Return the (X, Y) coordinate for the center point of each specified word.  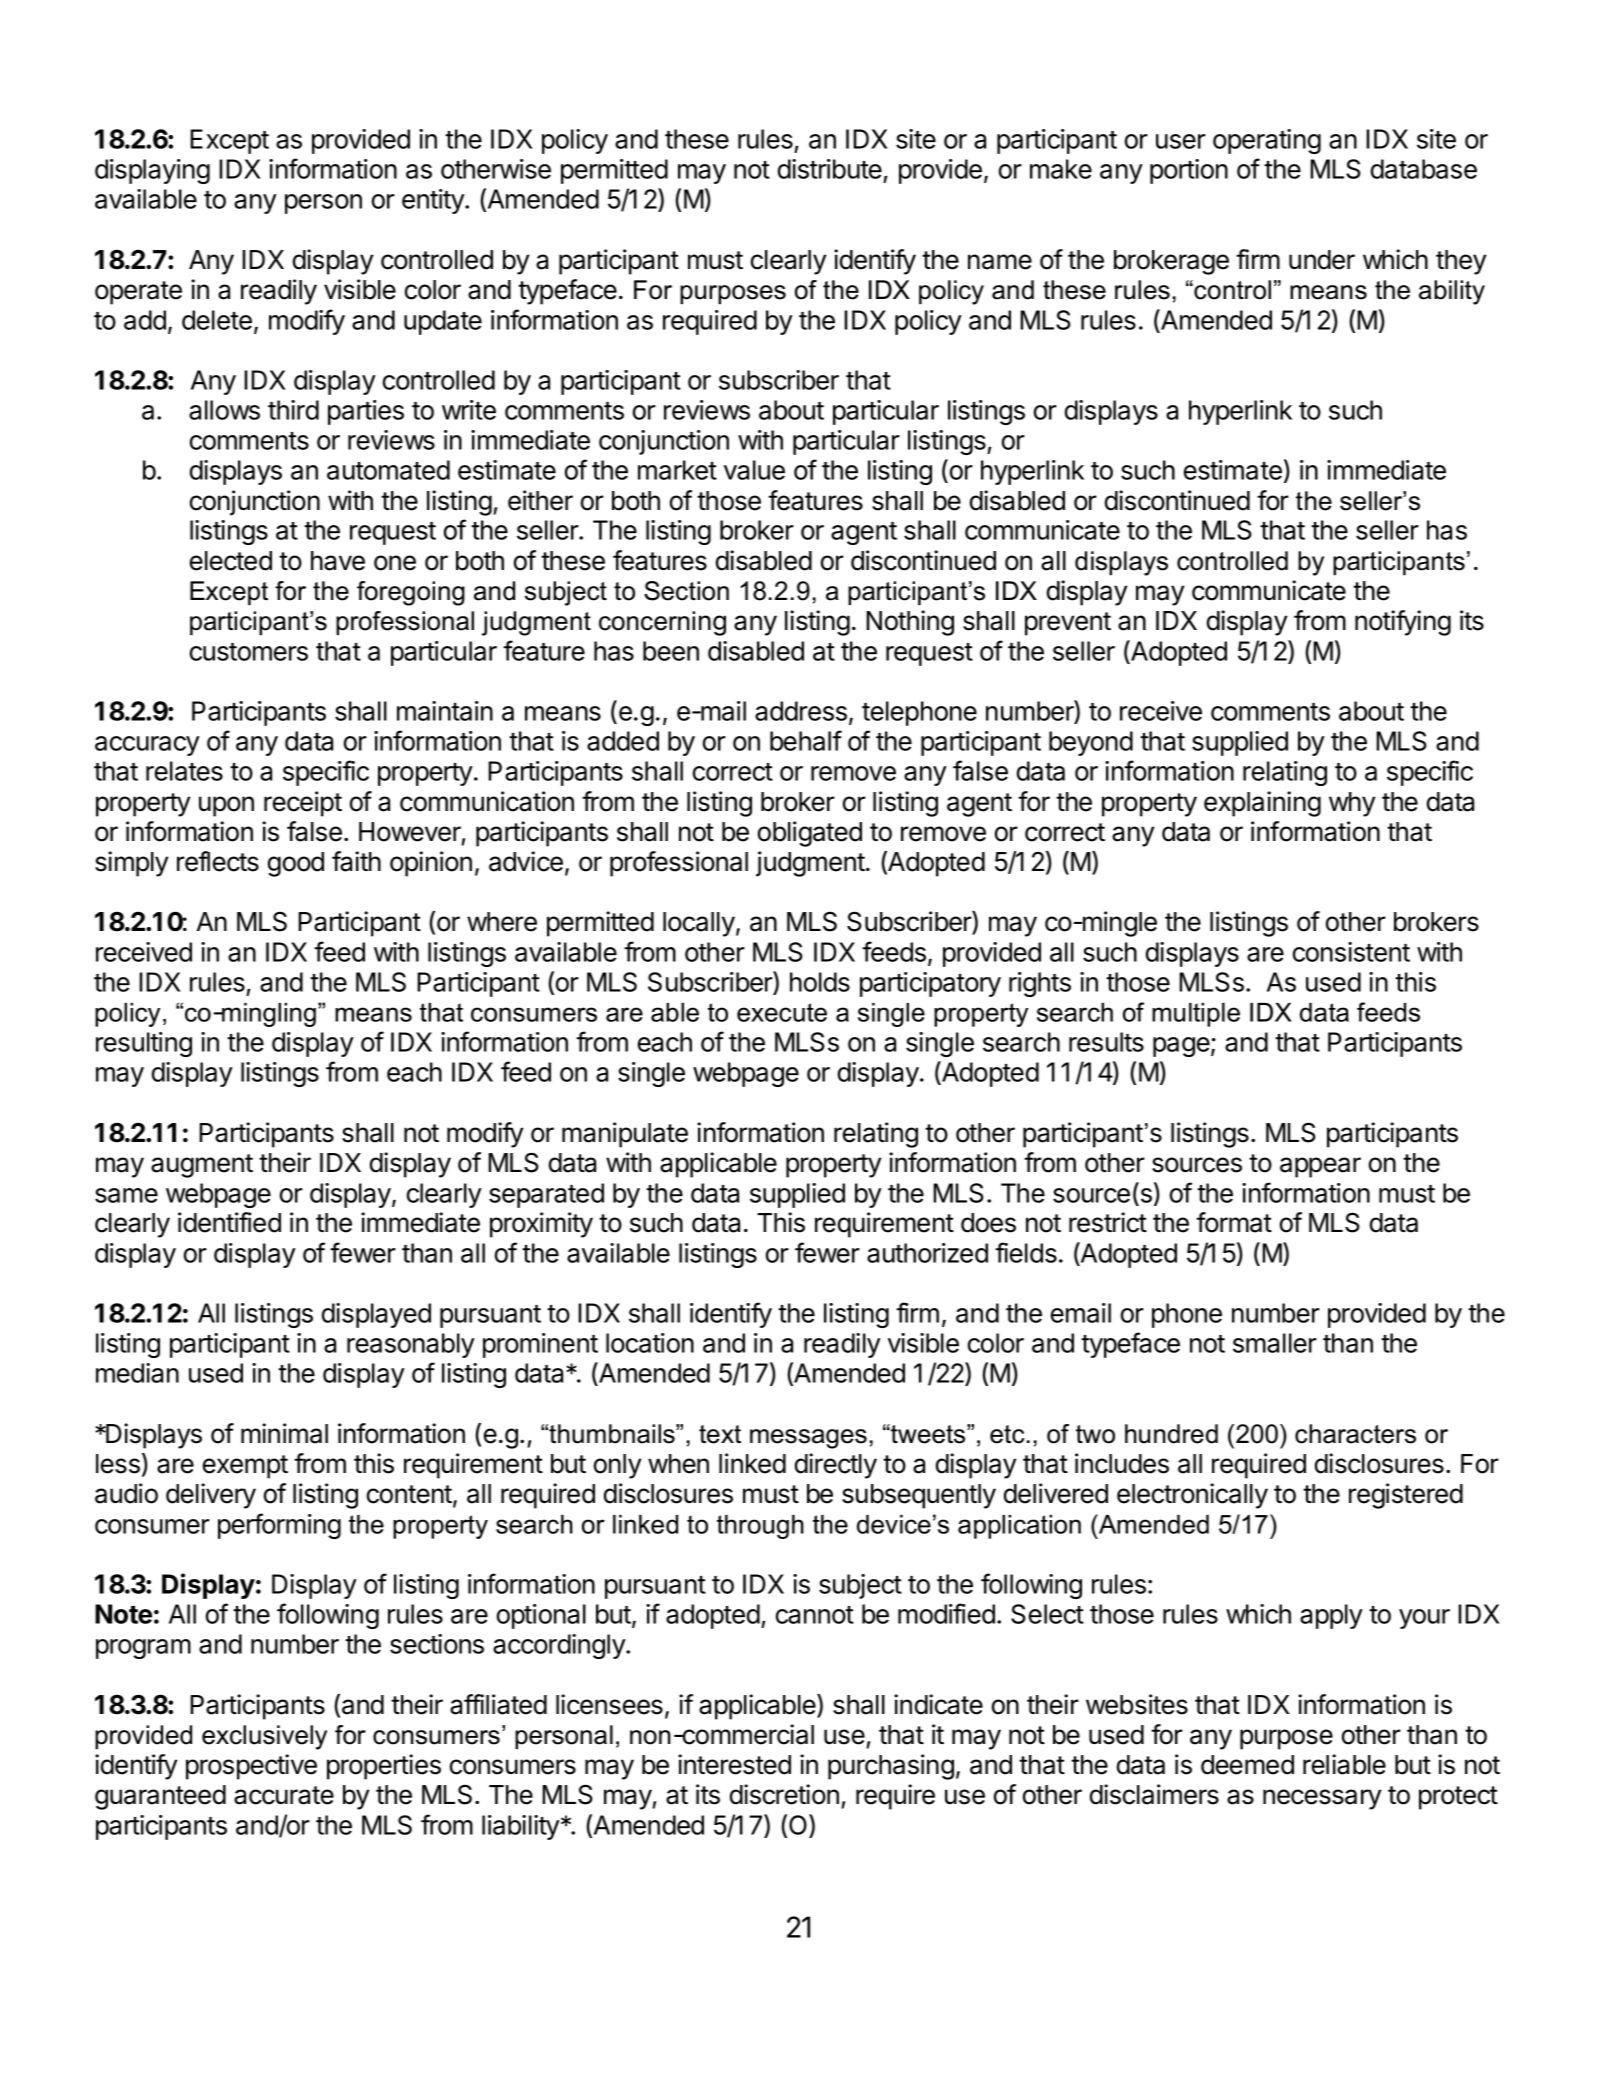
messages (808, 1439)
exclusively (264, 1737)
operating (1267, 141)
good (296, 864)
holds (820, 982)
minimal (284, 1433)
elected (231, 561)
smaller (1275, 1343)
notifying (1403, 623)
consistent (1351, 952)
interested (734, 1764)
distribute (830, 169)
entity (434, 201)
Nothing (910, 623)
